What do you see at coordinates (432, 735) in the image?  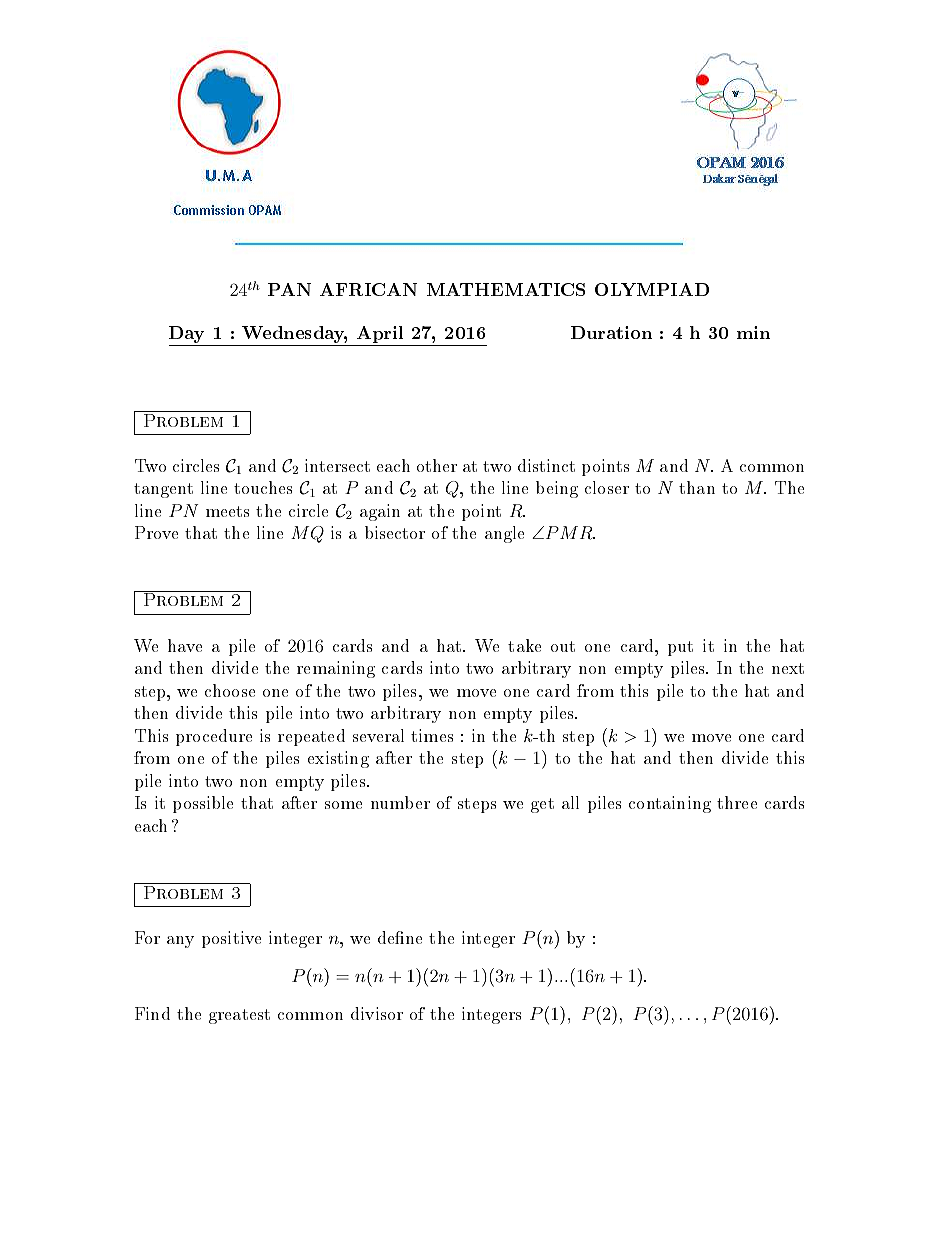 I see `times` at bounding box center [432, 735].
